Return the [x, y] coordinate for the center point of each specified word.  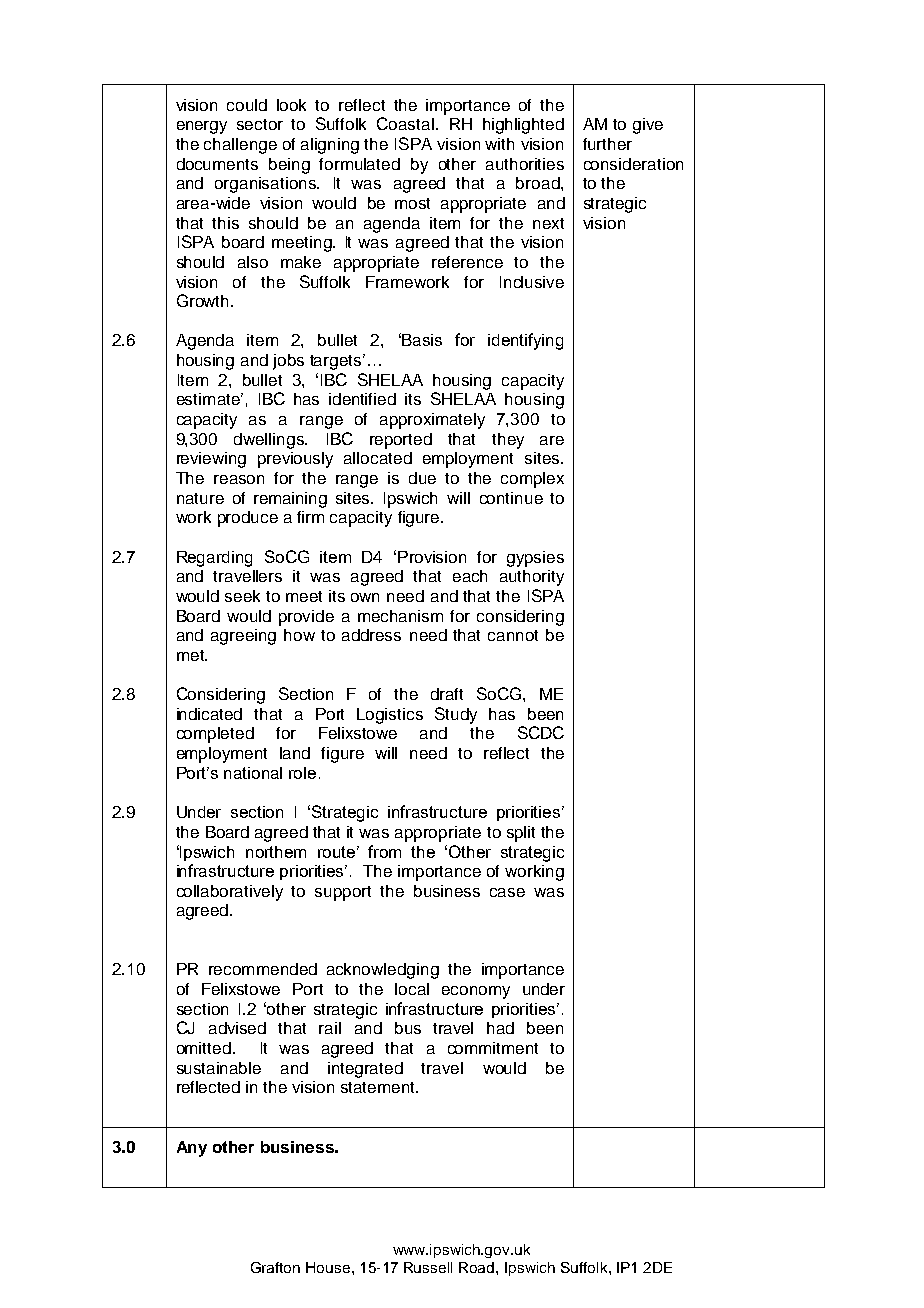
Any [192, 1149]
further [607, 144]
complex [532, 480]
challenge [240, 146]
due [422, 478]
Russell [428, 1267]
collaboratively [230, 893]
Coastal [405, 123]
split [521, 834]
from [384, 851]
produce [248, 519]
